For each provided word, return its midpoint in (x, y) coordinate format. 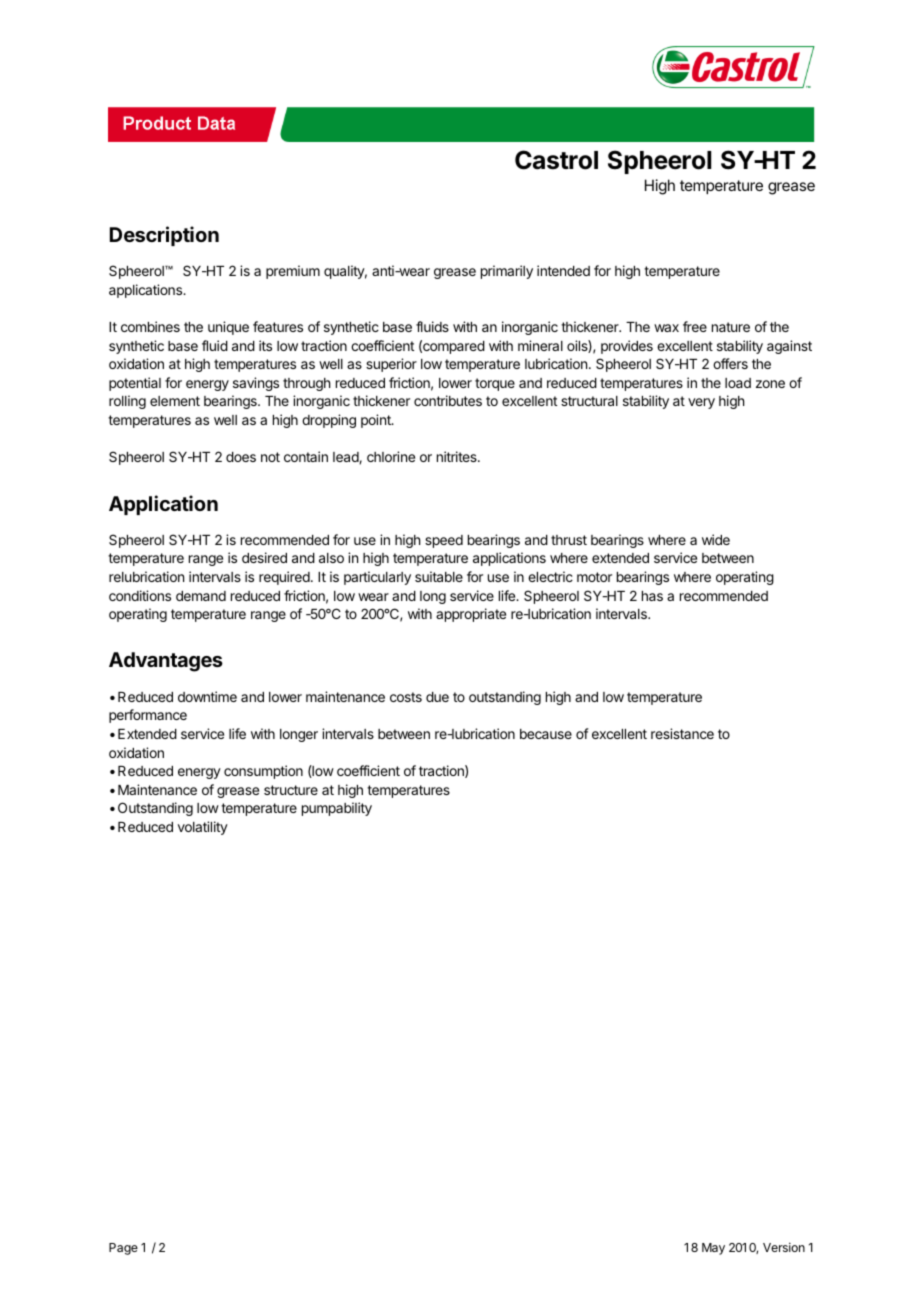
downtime (207, 696)
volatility (203, 828)
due (437, 697)
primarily (507, 272)
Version (784, 1247)
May (713, 1249)
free (695, 326)
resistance (682, 733)
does (241, 457)
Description (164, 236)
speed (444, 541)
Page (123, 1249)
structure (291, 790)
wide (716, 539)
